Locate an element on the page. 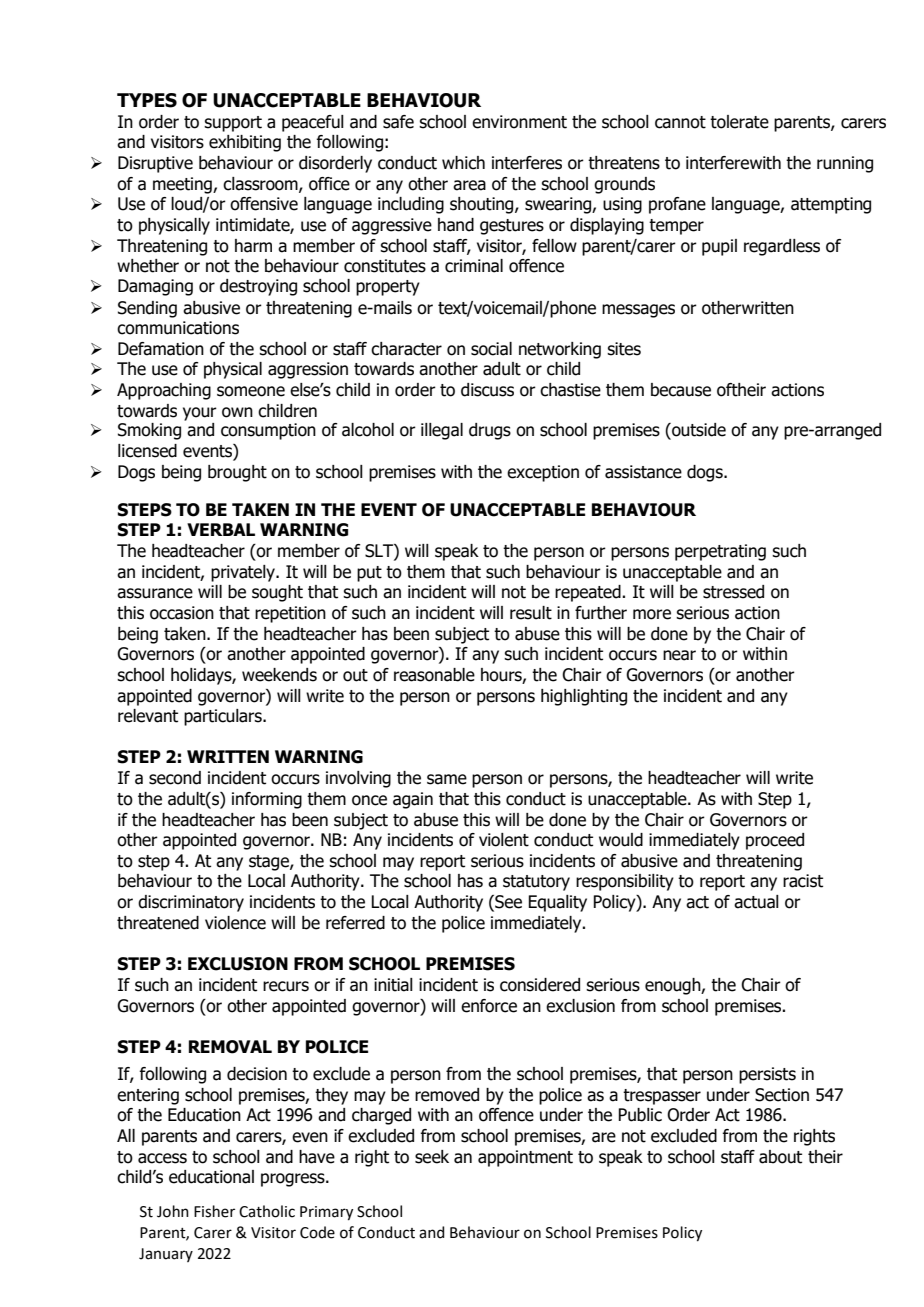 This document has height=1307, width=924. violence is located at coordinates (235, 923).
